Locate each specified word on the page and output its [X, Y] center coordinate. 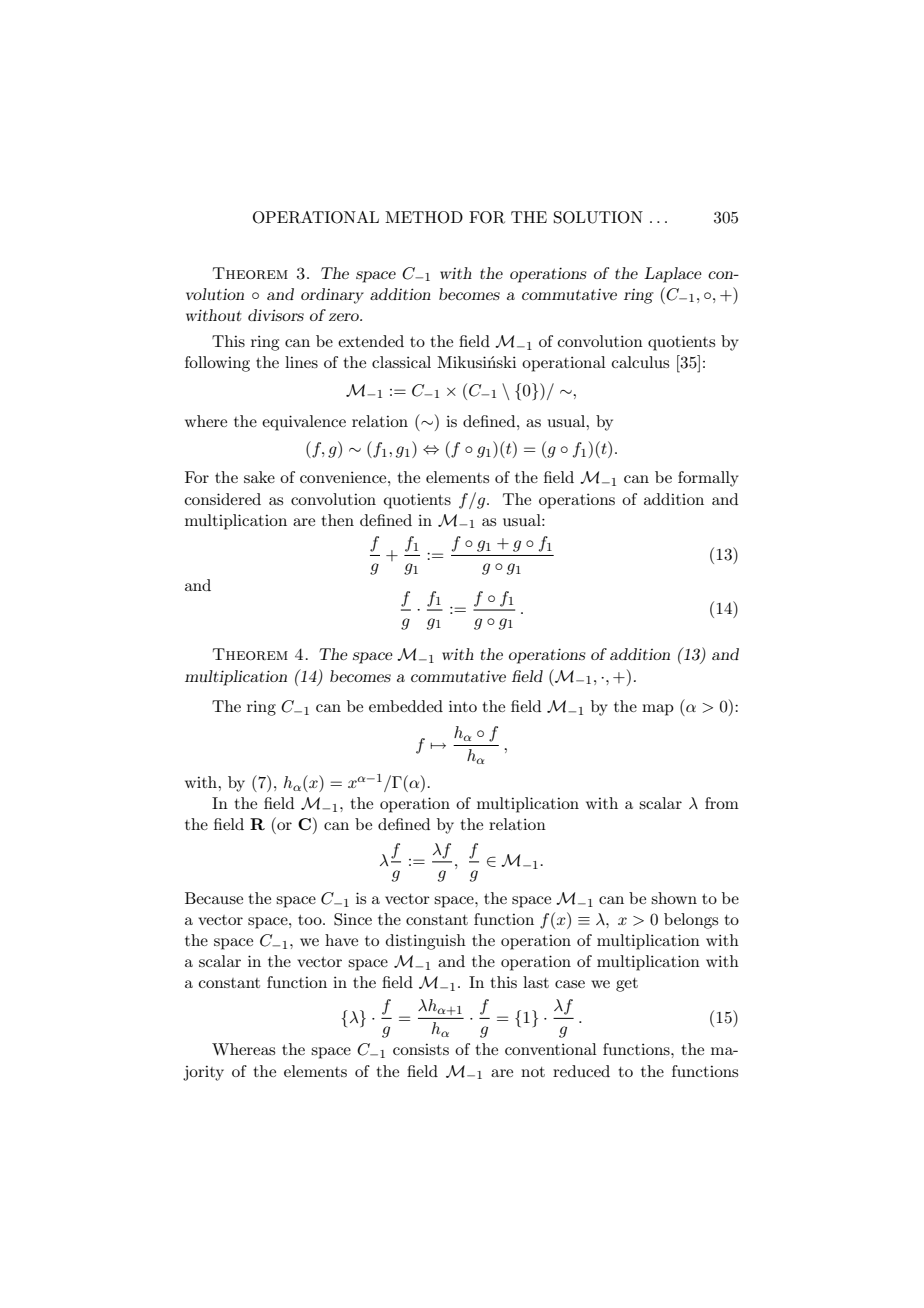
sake [259, 477]
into [463, 706]
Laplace [673, 275]
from [722, 803]
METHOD [424, 217]
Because [214, 898]
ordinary [332, 296]
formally [708, 479]
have [341, 940]
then [338, 520]
